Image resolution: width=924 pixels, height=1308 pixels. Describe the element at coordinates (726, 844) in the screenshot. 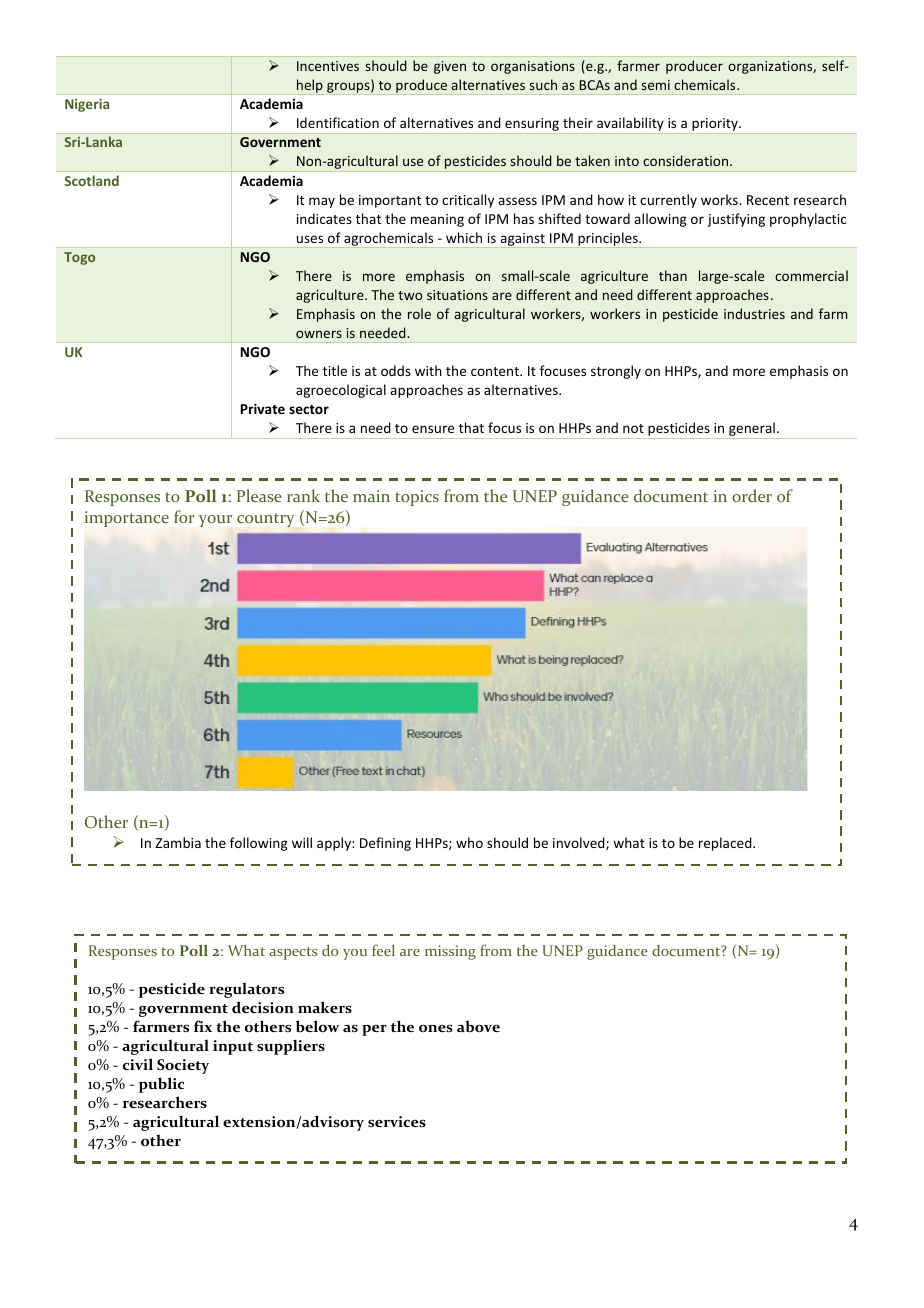

I see `replaced` at that location.
